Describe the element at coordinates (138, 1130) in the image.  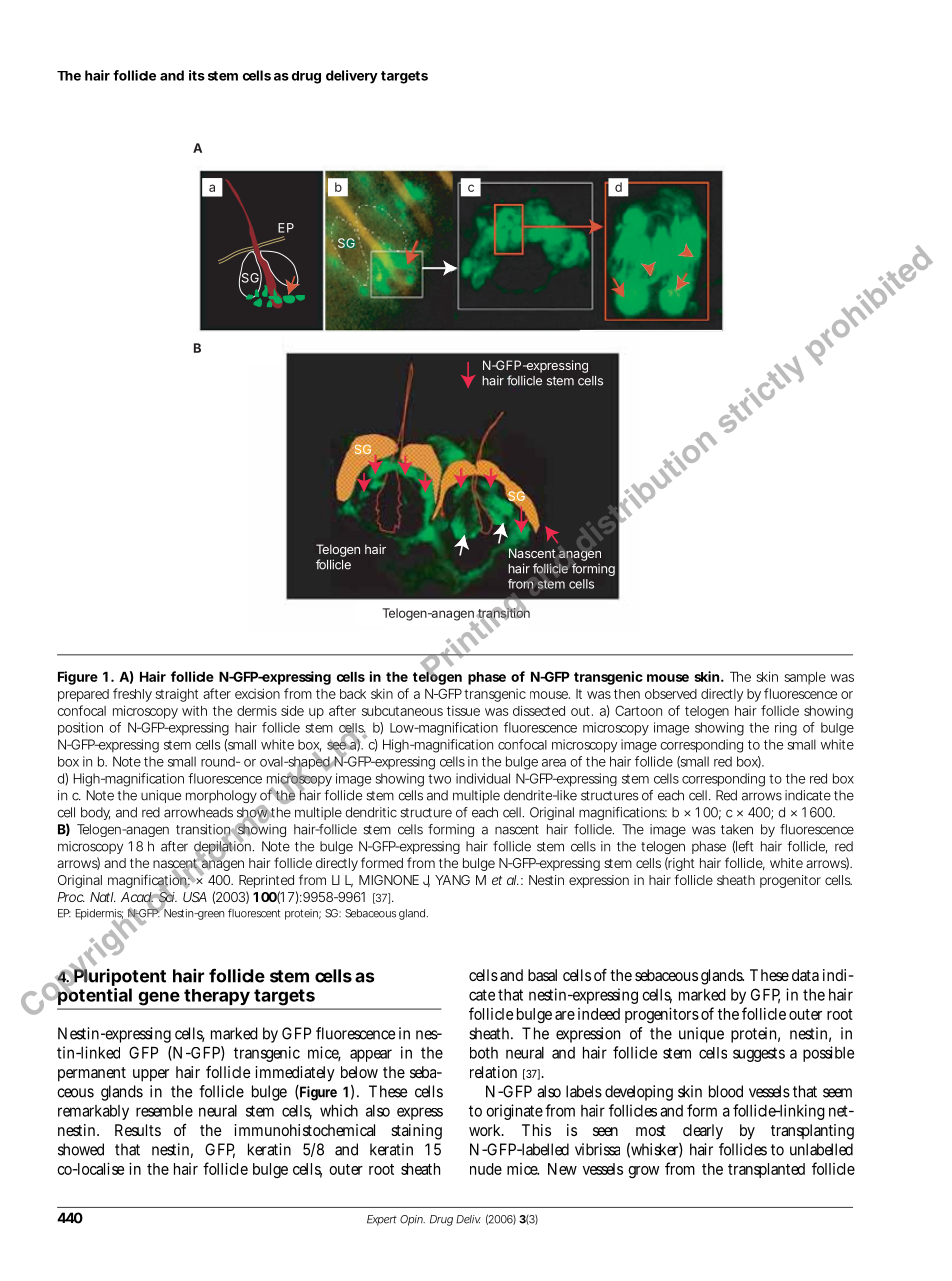
I see `Results` at that location.
